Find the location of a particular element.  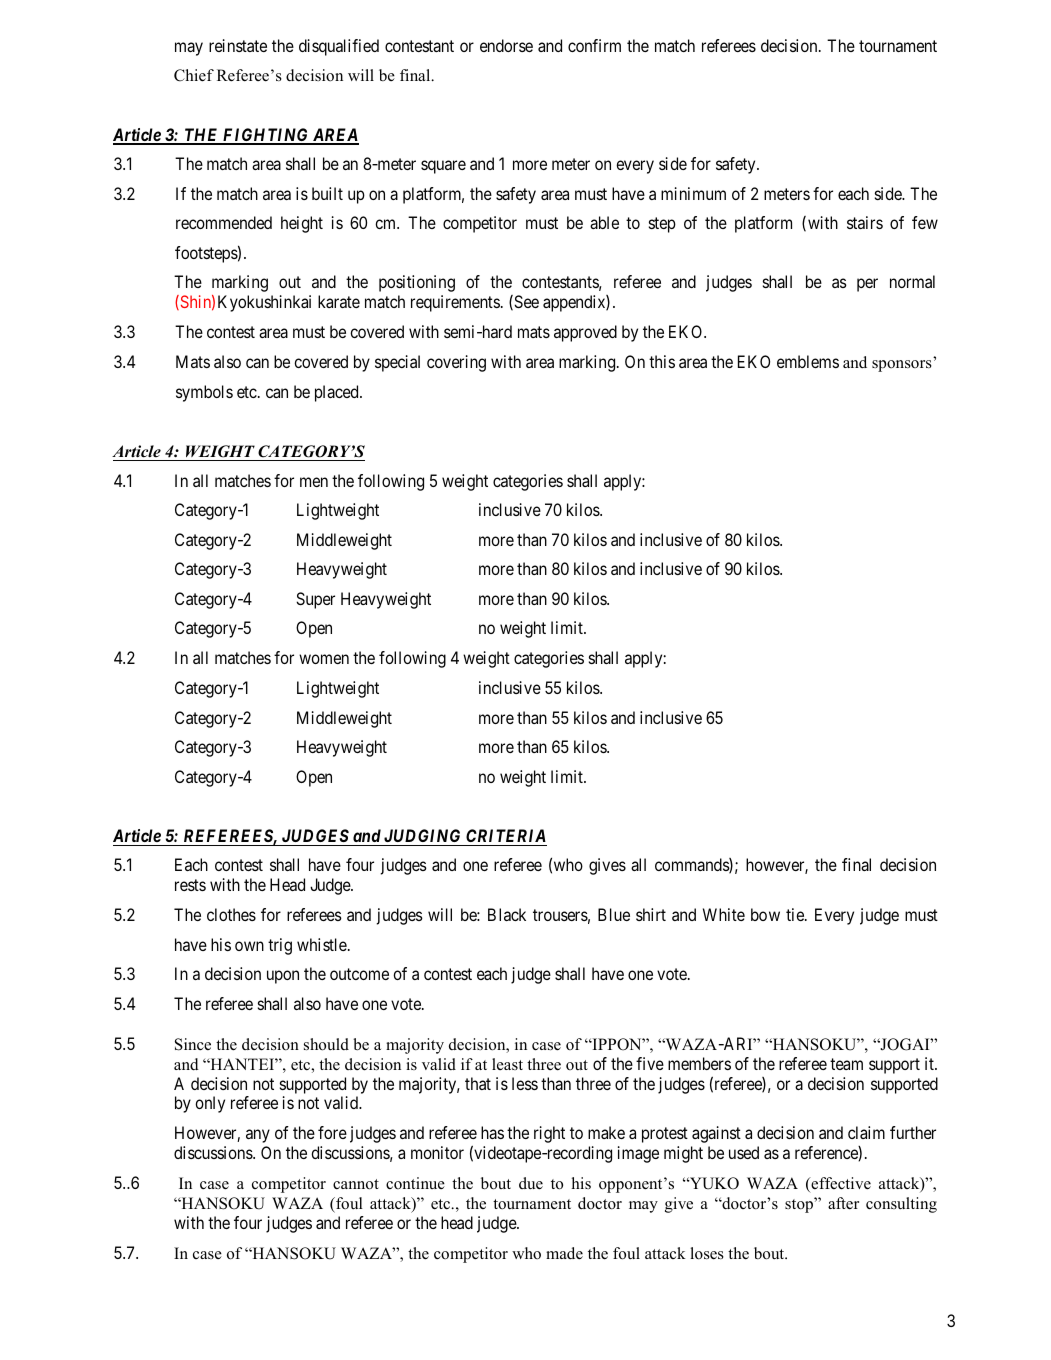

approved is located at coordinates (585, 333).
